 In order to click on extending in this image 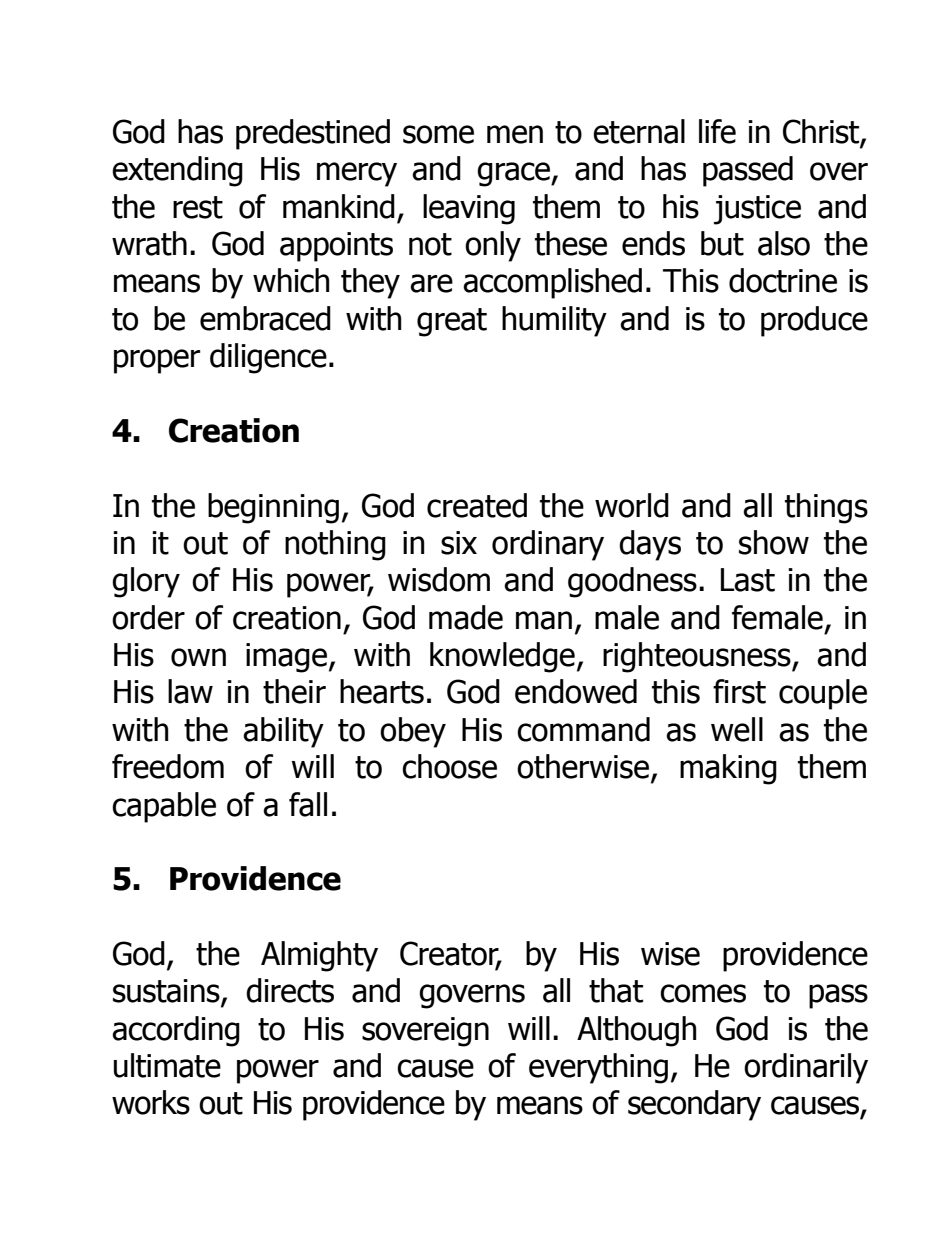, I will do `click(177, 171)`.
